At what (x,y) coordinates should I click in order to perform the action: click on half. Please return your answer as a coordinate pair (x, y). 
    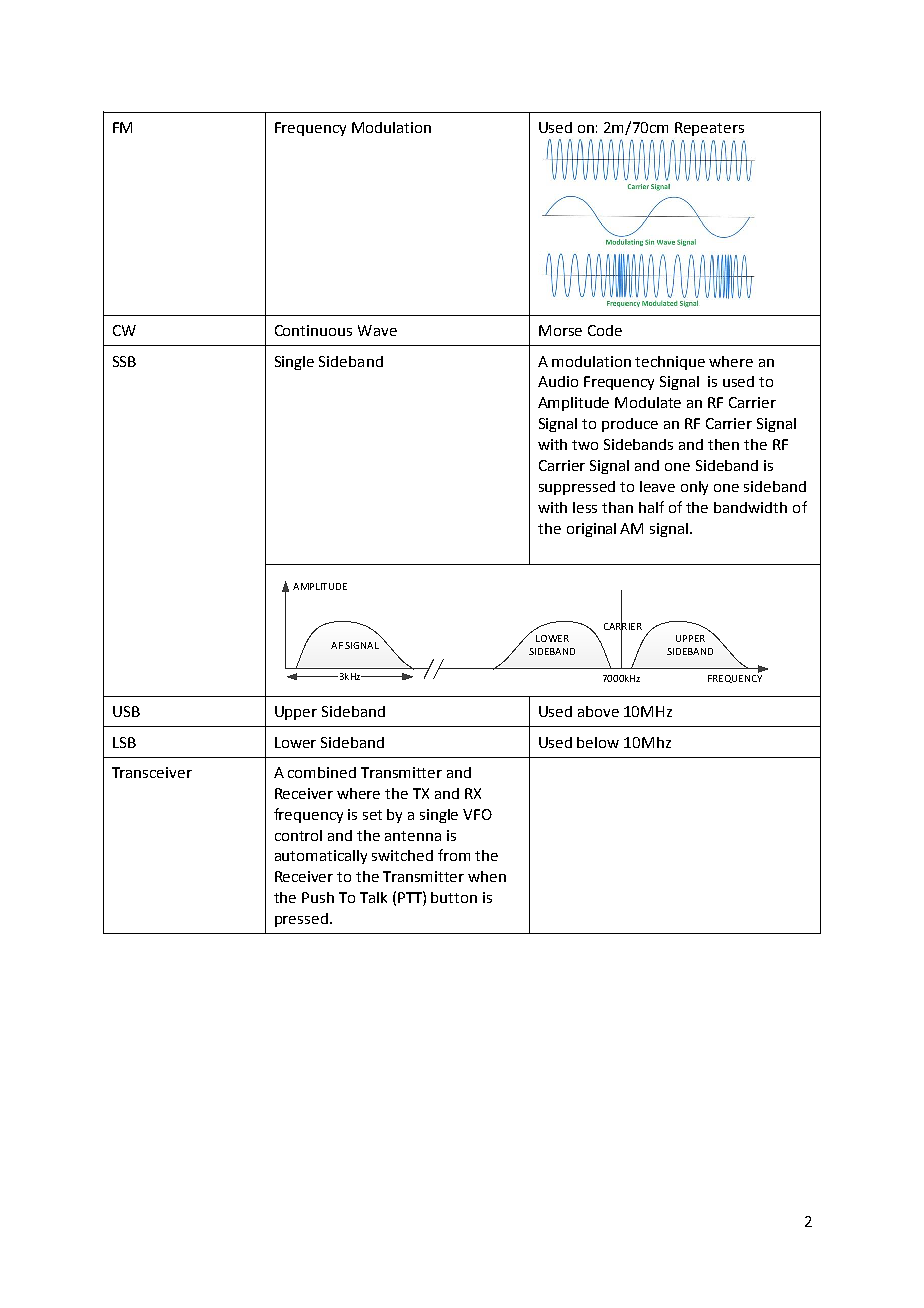
    Looking at the image, I should click on (651, 507).
